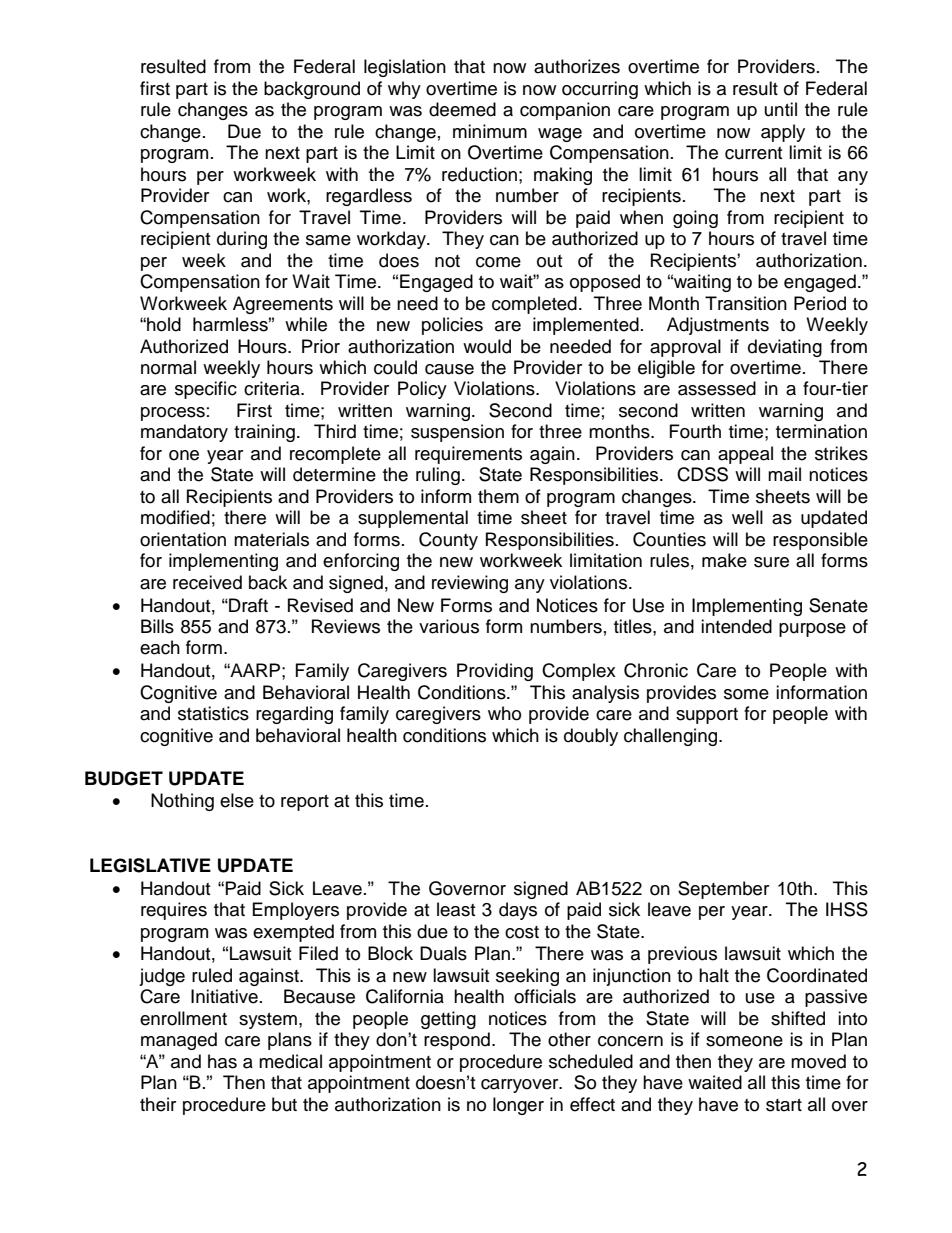 The height and width of the screenshot is (1233, 952). What do you see at coordinates (707, 716) in the screenshot?
I see `support` at bounding box center [707, 716].
